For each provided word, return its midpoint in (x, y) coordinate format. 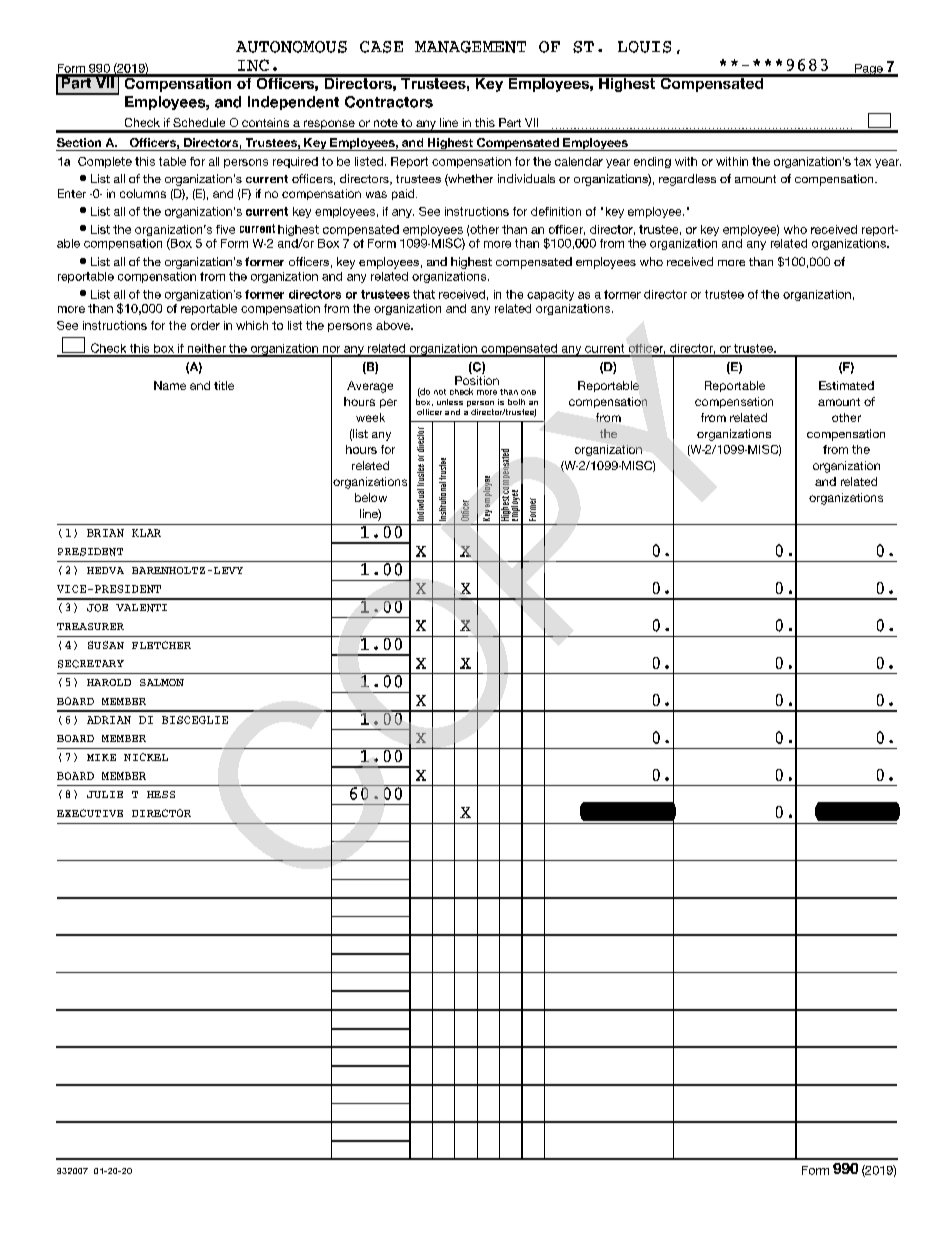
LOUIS (644, 47)
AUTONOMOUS (291, 47)
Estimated (846, 385)
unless (450, 402)
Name (170, 385)
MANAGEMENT (470, 47)
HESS (161, 794)
